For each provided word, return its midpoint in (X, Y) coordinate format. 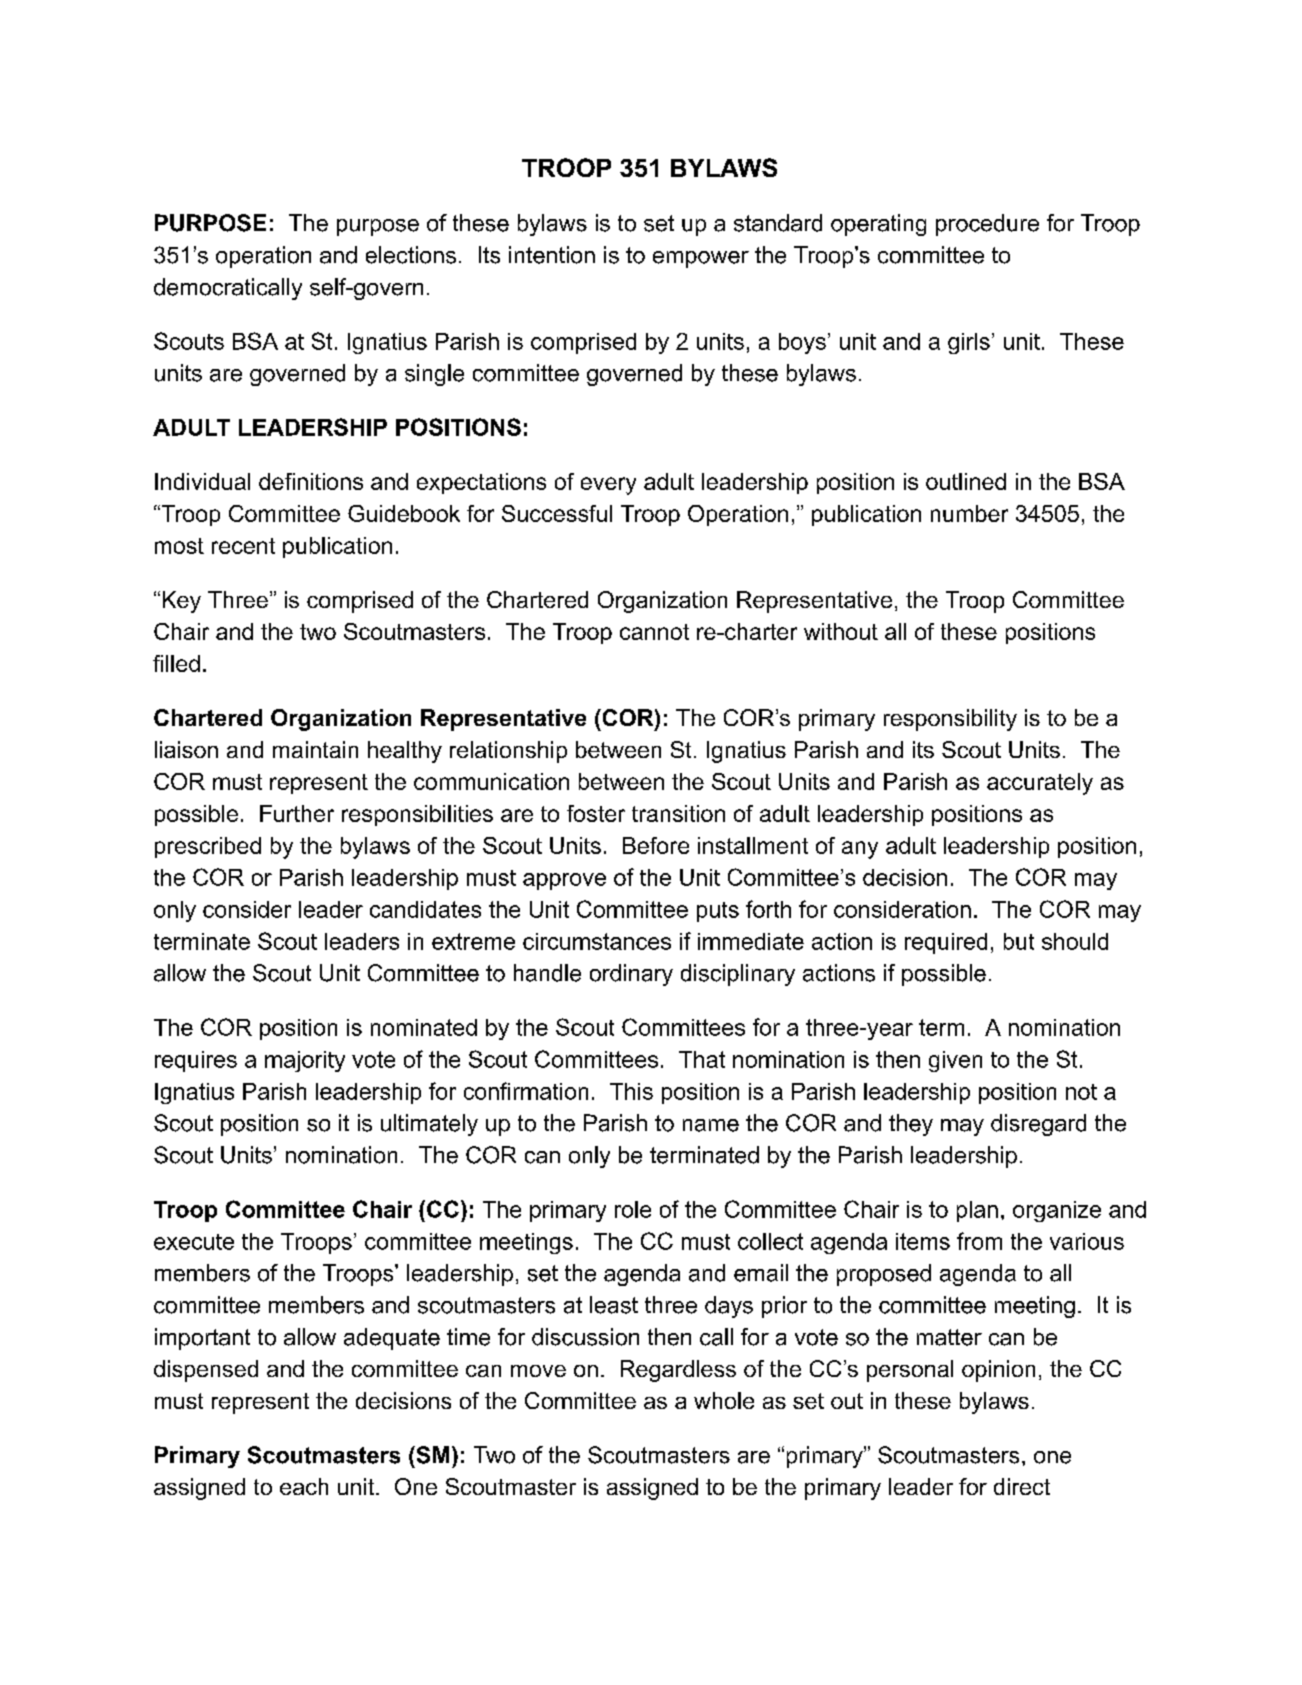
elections (411, 255)
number (969, 513)
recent (243, 546)
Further (297, 813)
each (304, 1486)
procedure (987, 225)
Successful (557, 513)
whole (724, 1400)
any (860, 850)
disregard (1038, 1125)
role (633, 1209)
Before (656, 845)
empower (701, 259)
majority (305, 1061)
